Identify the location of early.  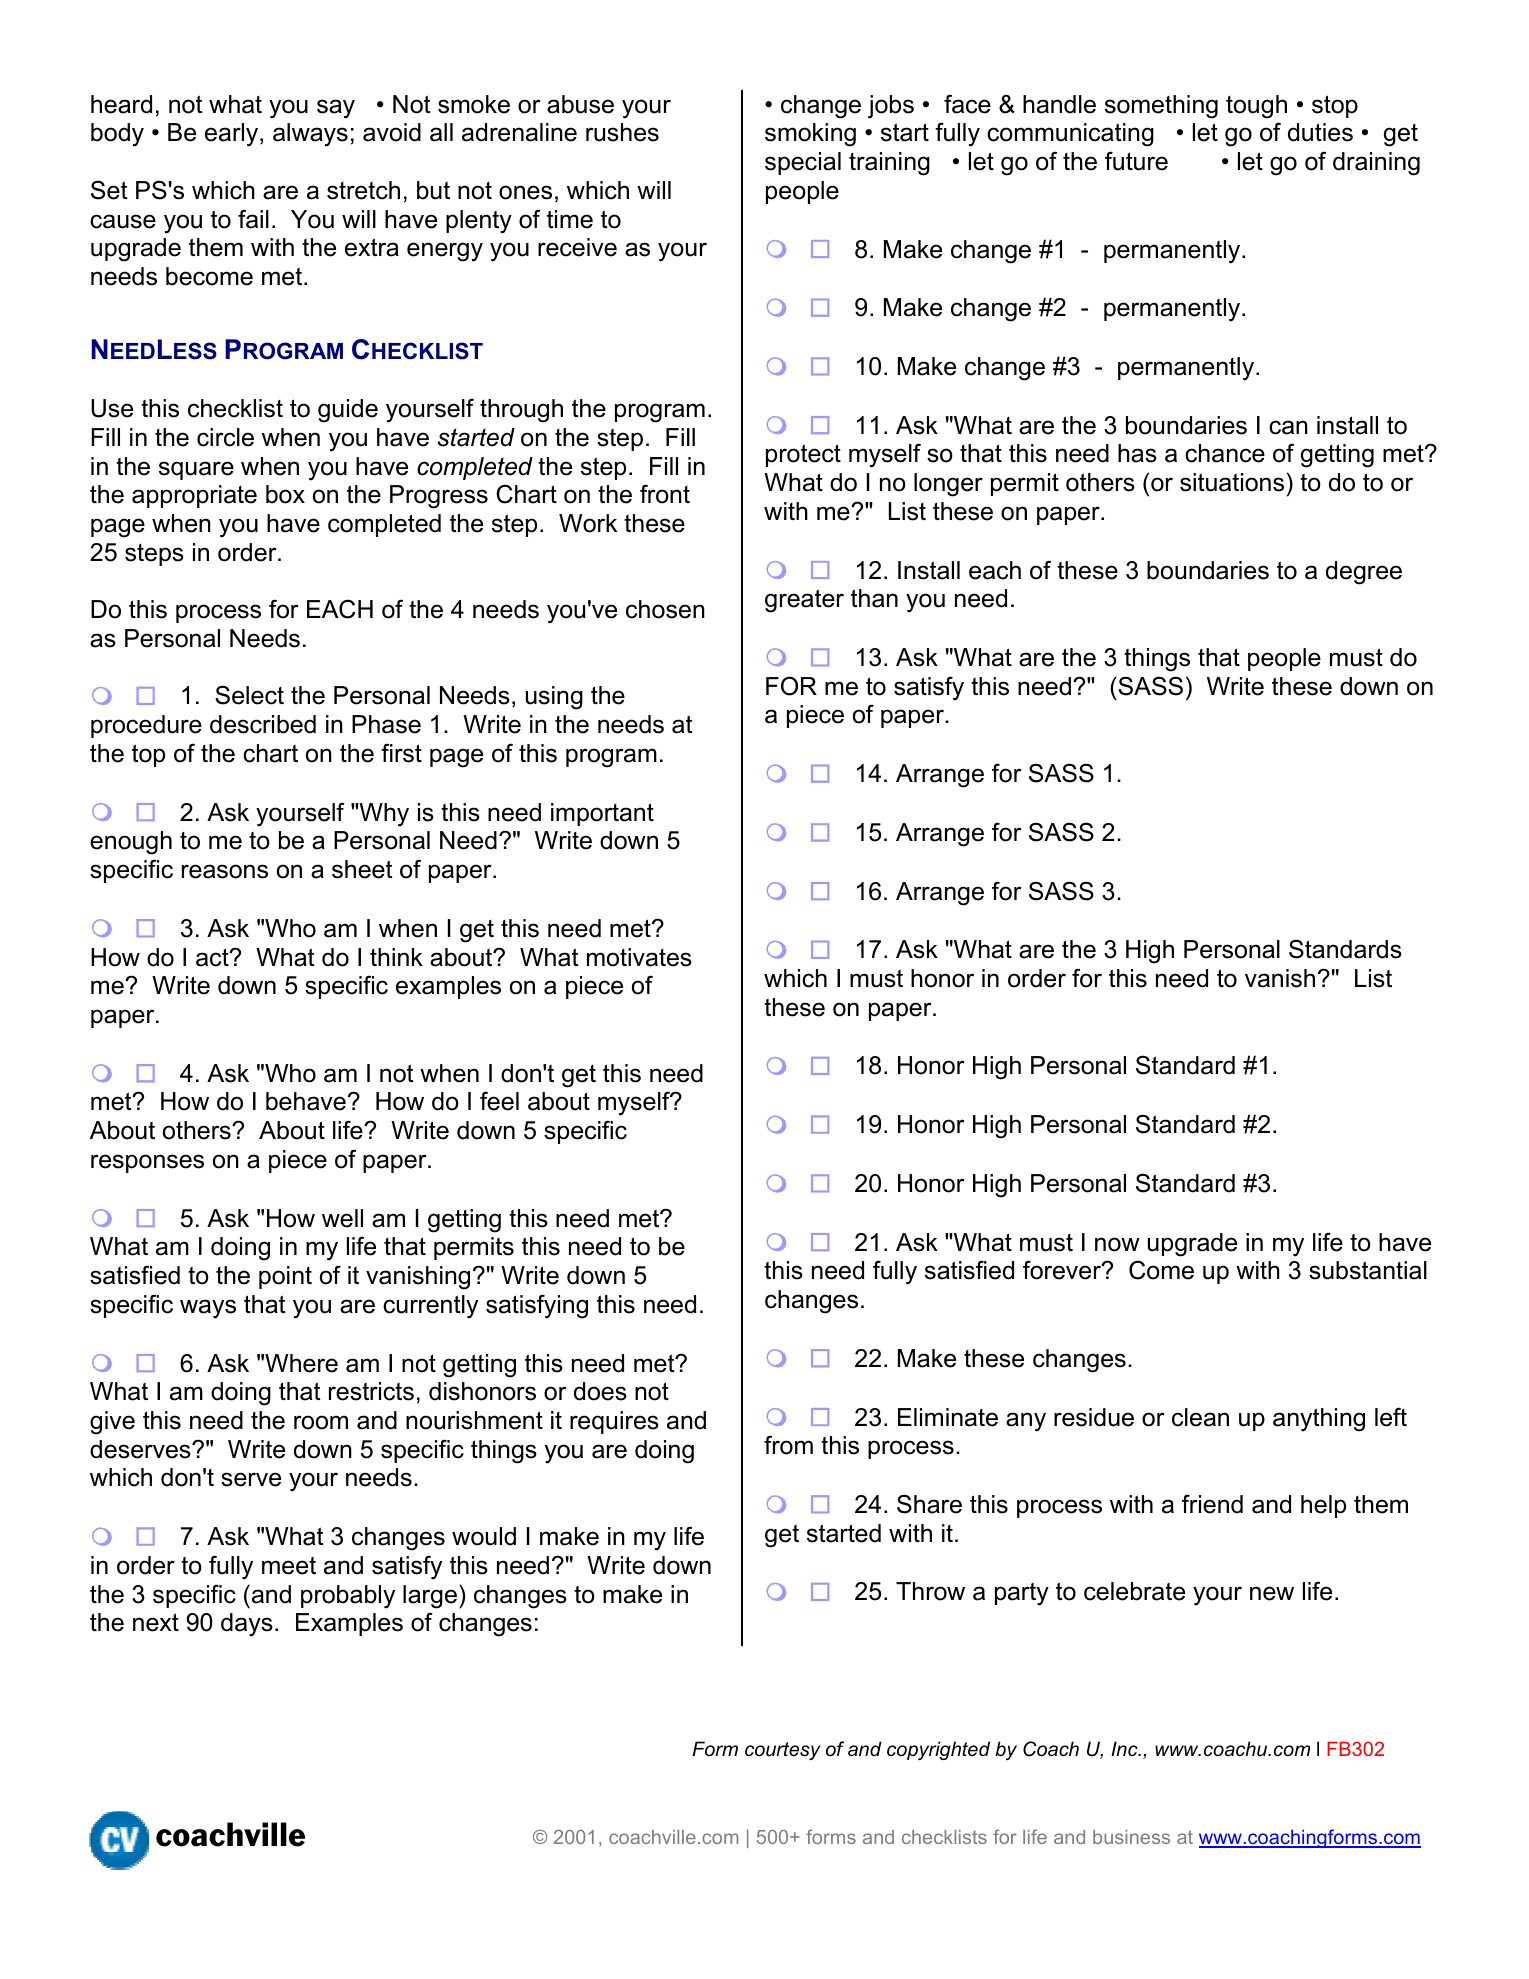
(233, 135).
